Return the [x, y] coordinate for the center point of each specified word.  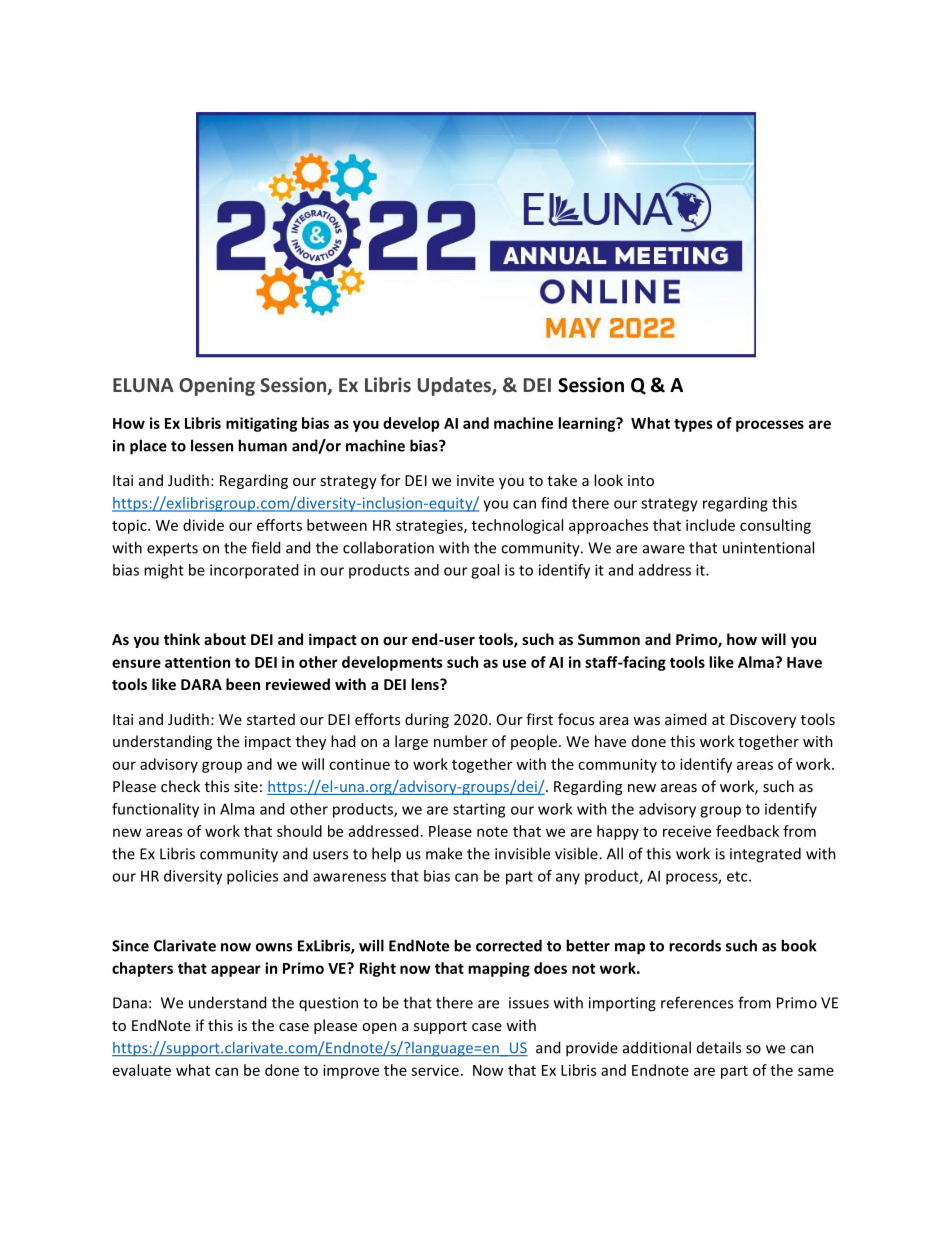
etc [738, 876]
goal [485, 571]
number [461, 741]
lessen [212, 445]
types [693, 425]
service [435, 1070]
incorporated [254, 571]
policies [252, 877]
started [271, 719]
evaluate [142, 1070]
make [444, 853]
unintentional [768, 547]
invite [475, 480]
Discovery [763, 721]
